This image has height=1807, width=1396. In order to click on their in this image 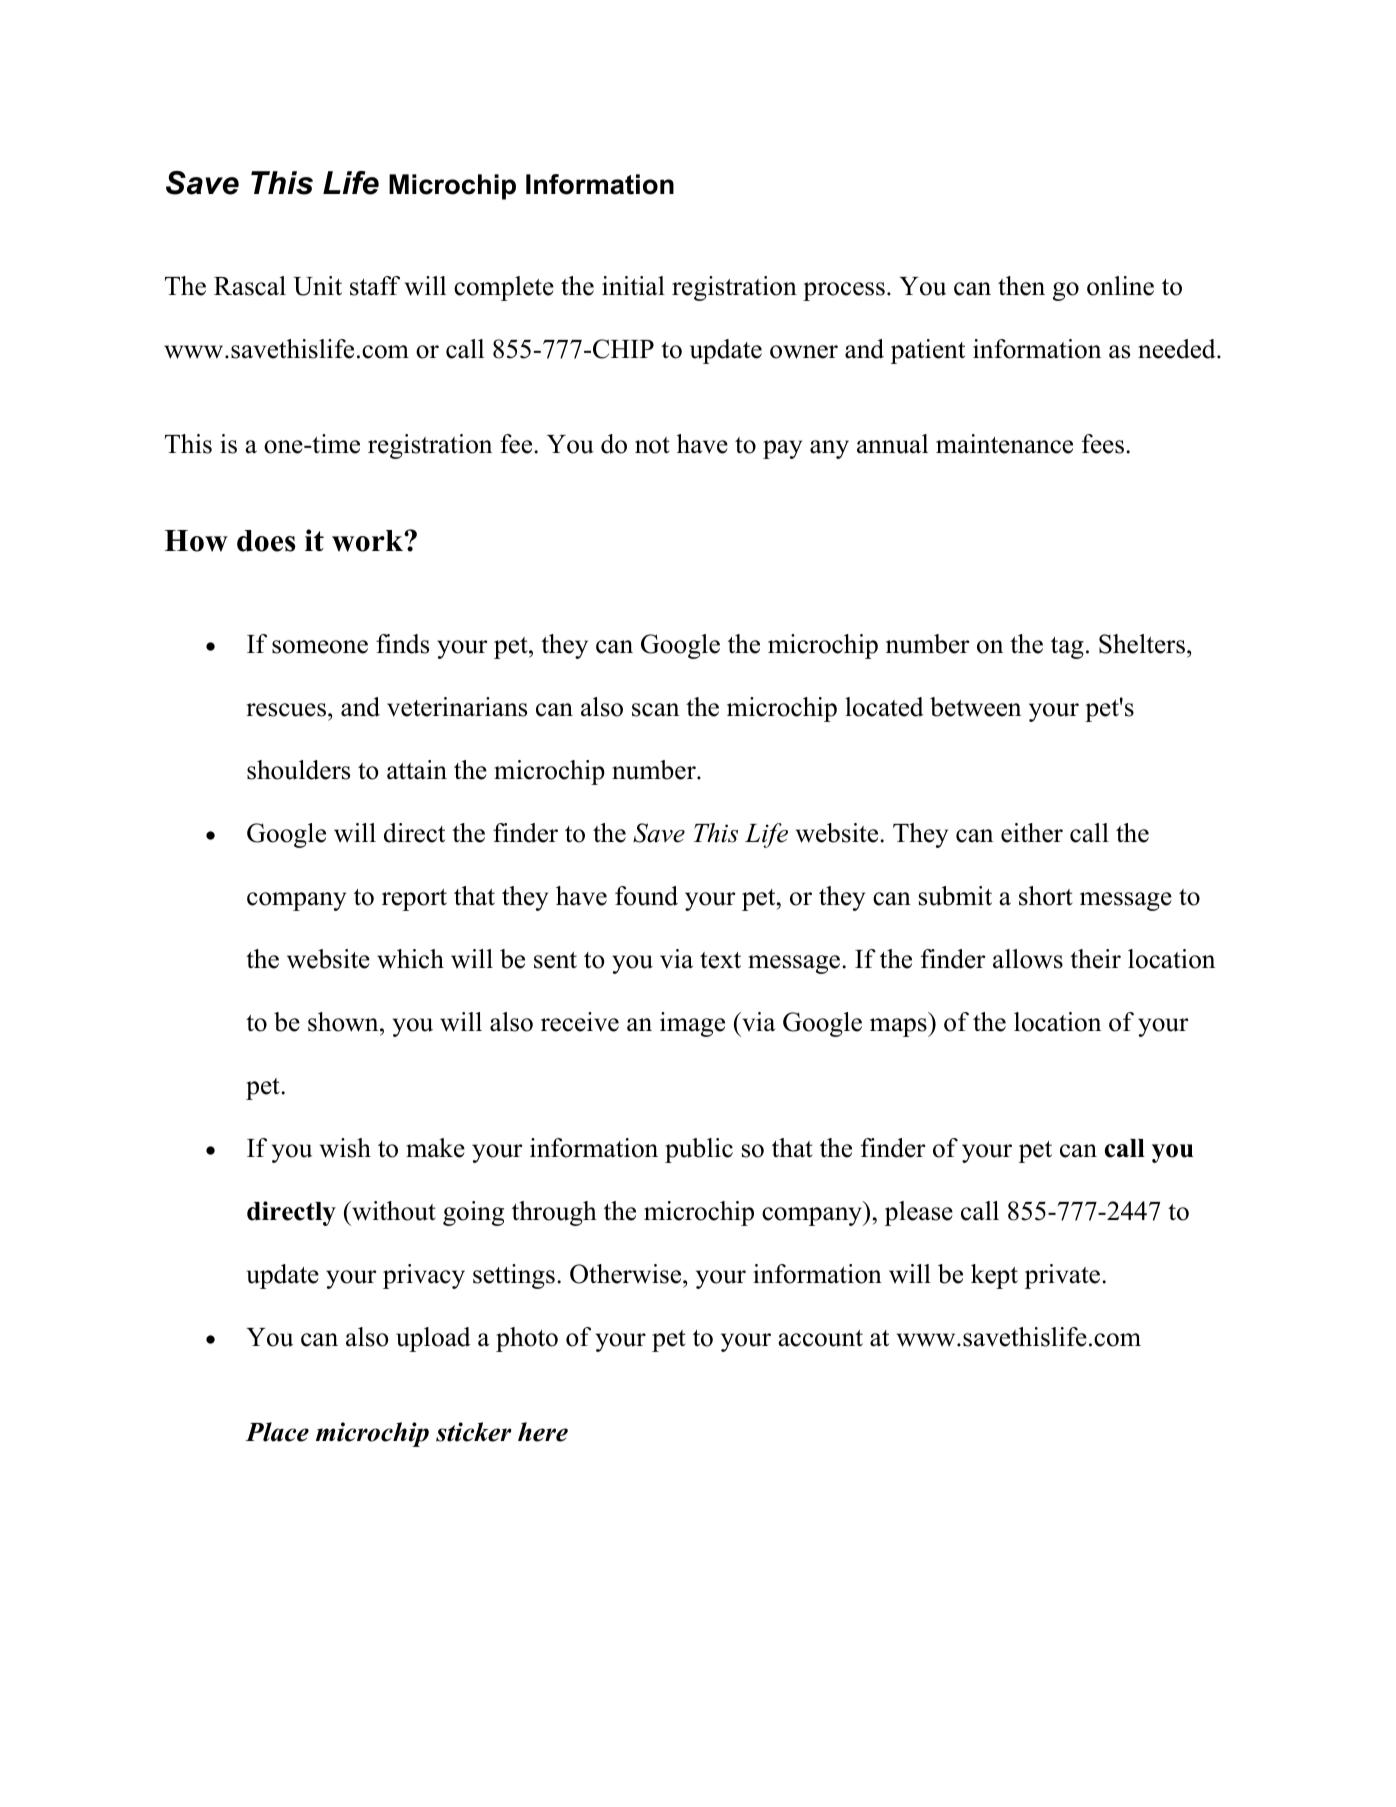, I will do `click(1095, 959)`.
